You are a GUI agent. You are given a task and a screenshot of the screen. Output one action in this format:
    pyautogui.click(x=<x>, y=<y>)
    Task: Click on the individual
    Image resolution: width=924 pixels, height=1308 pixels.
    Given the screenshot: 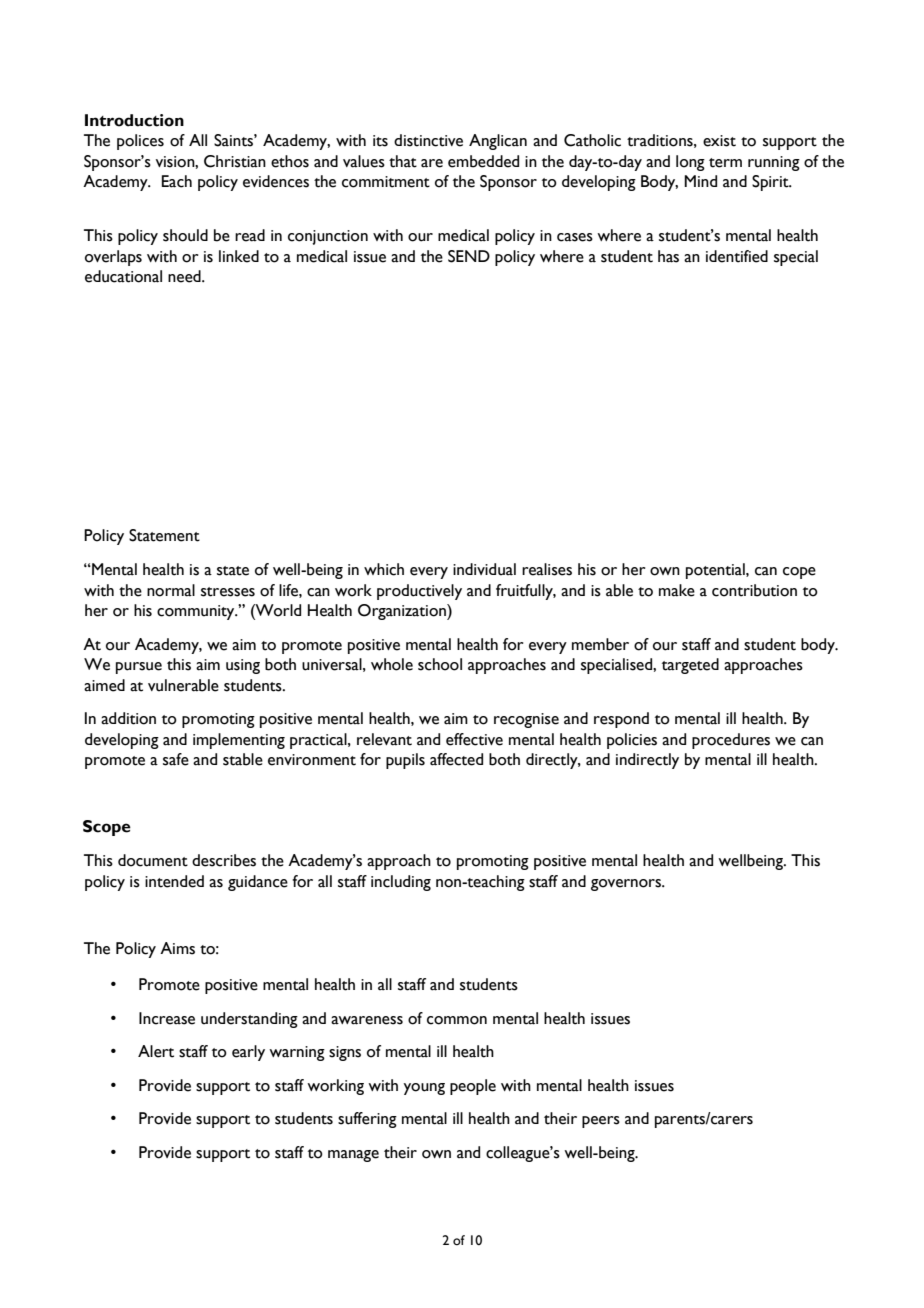 What is the action you would take?
    pyautogui.click(x=484, y=569)
